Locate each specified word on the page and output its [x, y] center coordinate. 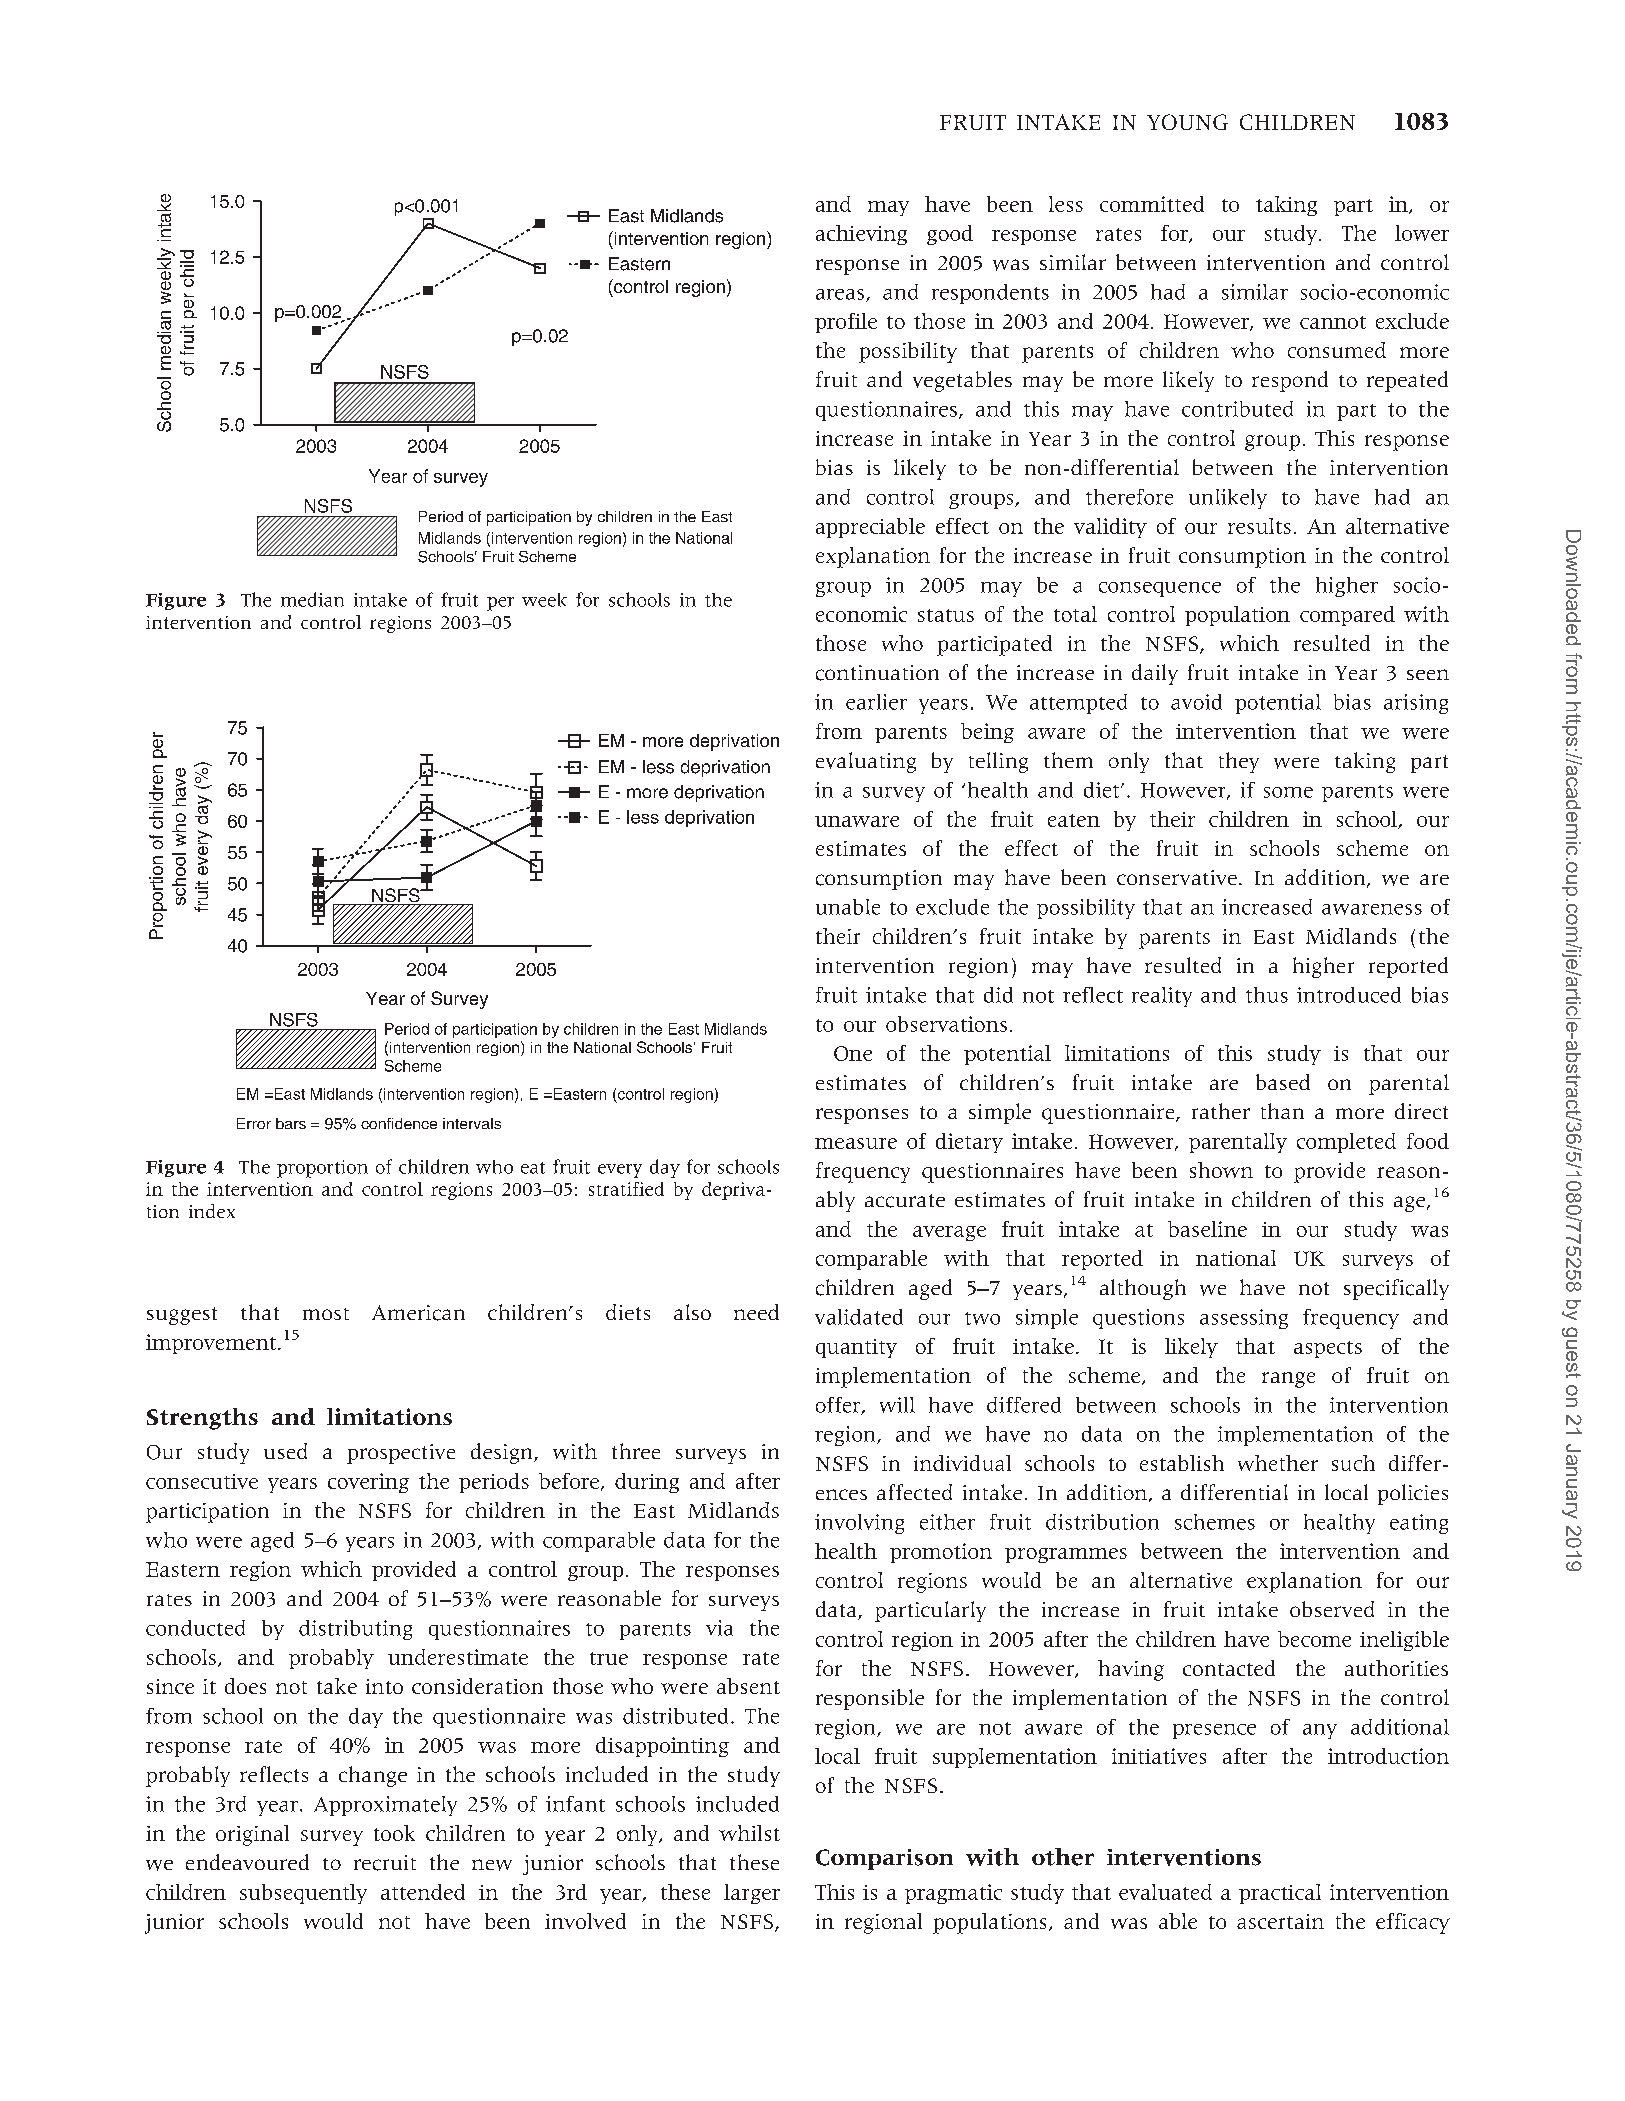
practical [1280, 1894]
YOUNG [1187, 122]
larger [752, 1894]
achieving [861, 235]
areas [841, 295]
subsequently [303, 1894]
